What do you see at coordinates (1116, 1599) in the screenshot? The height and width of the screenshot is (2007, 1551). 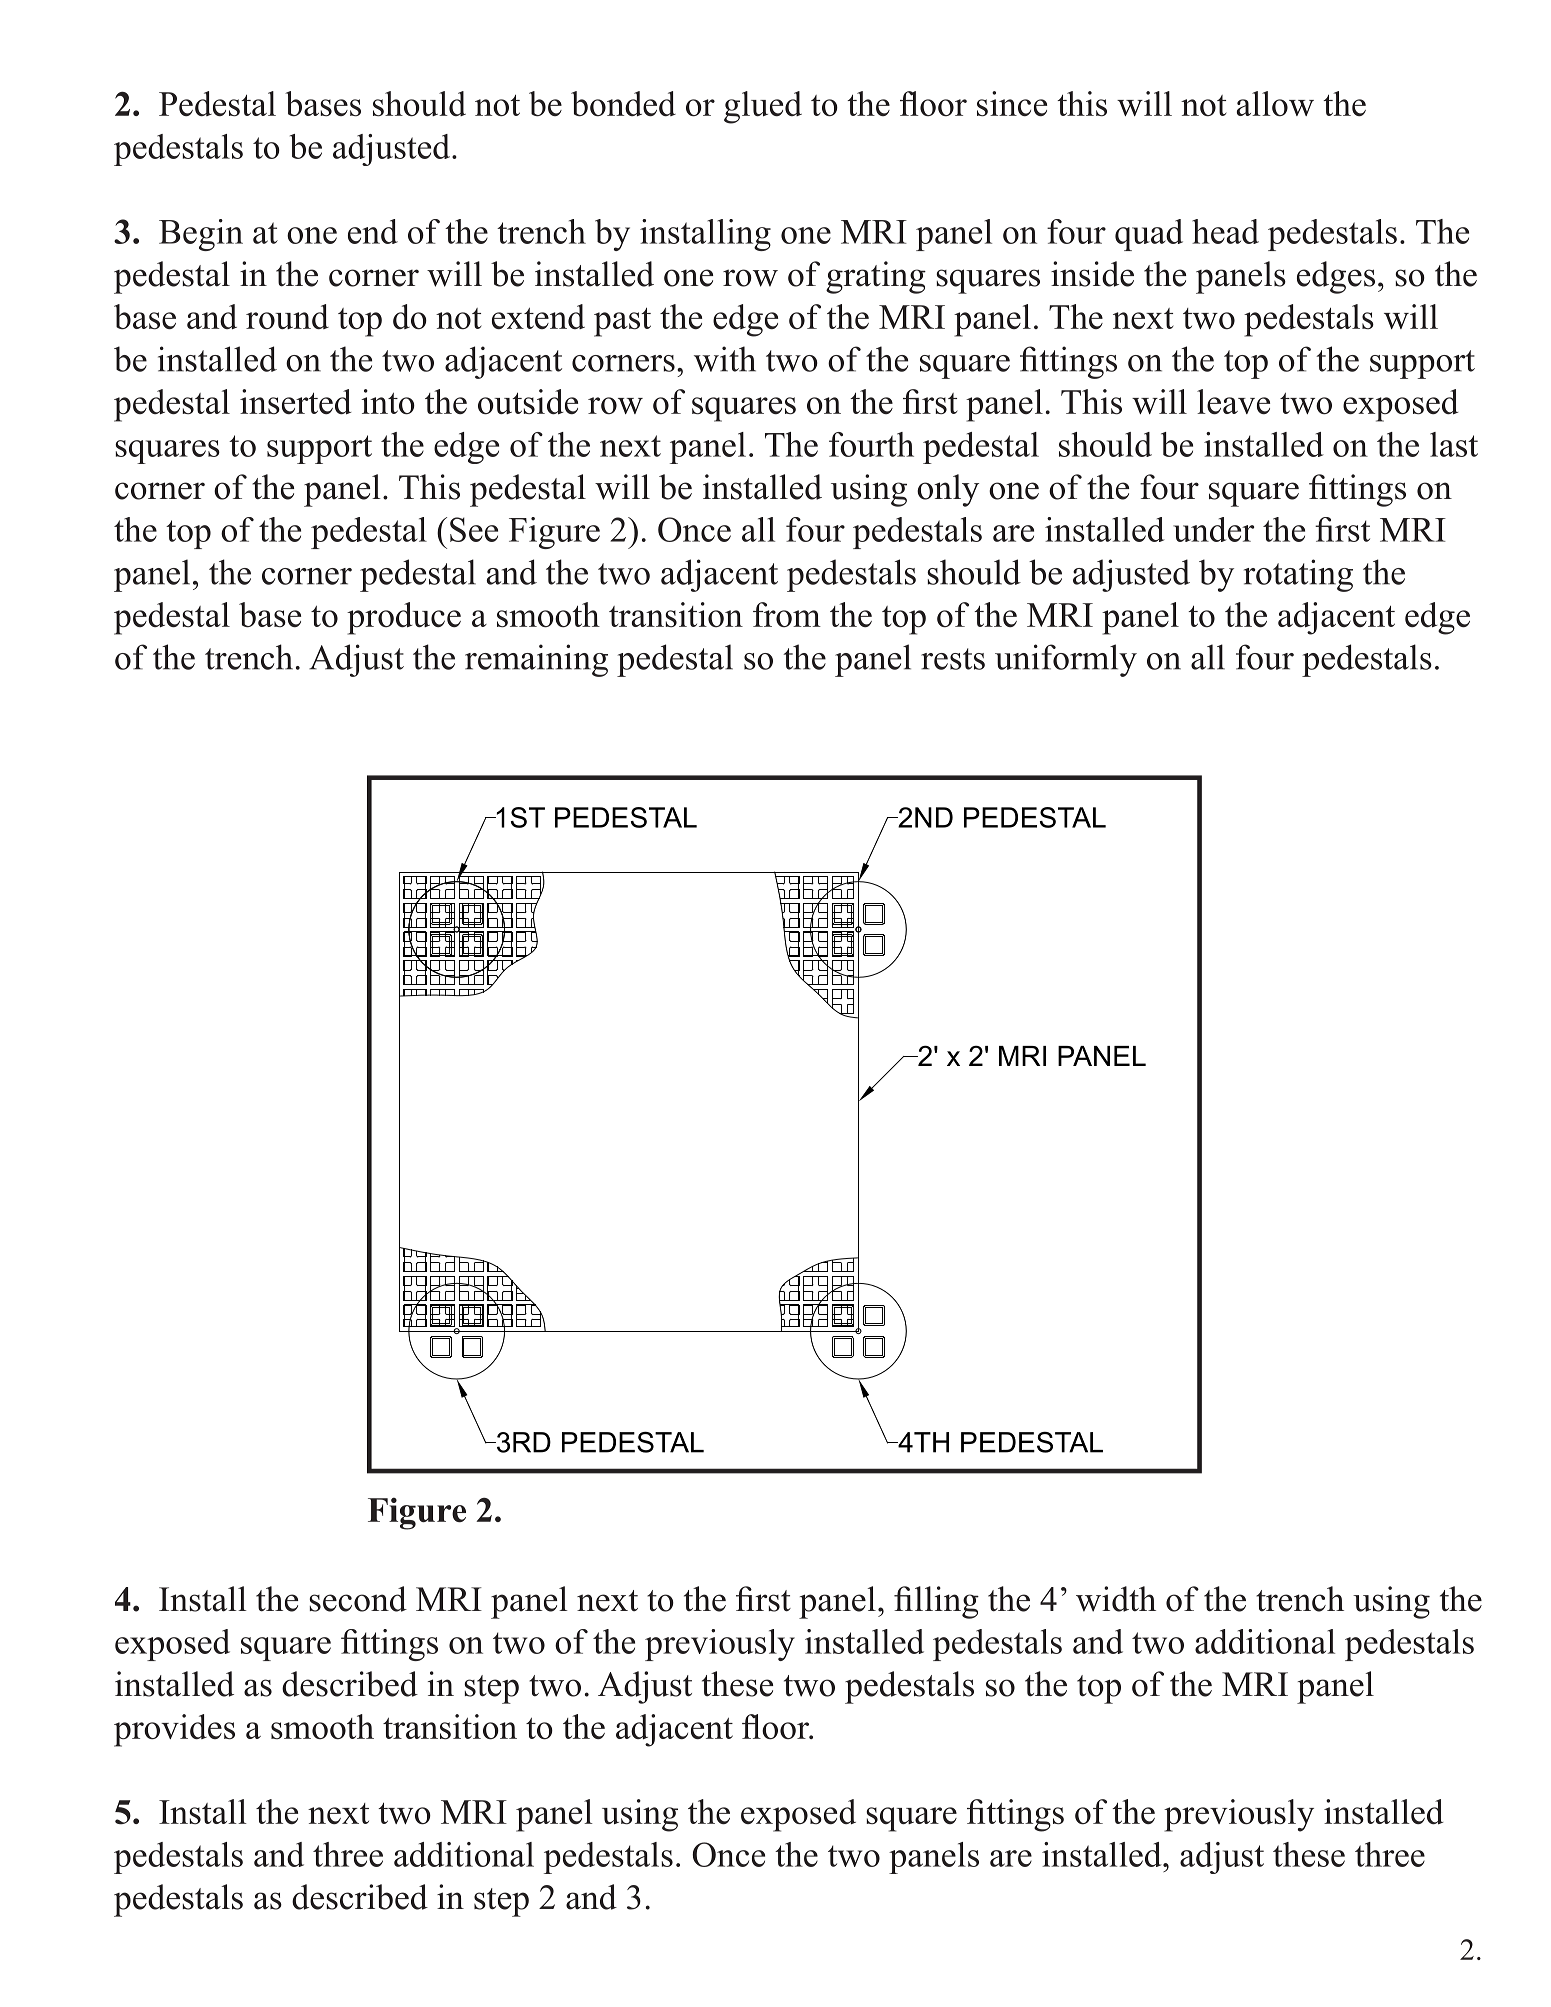 I see `width` at bounding box center [1116, 1599].
